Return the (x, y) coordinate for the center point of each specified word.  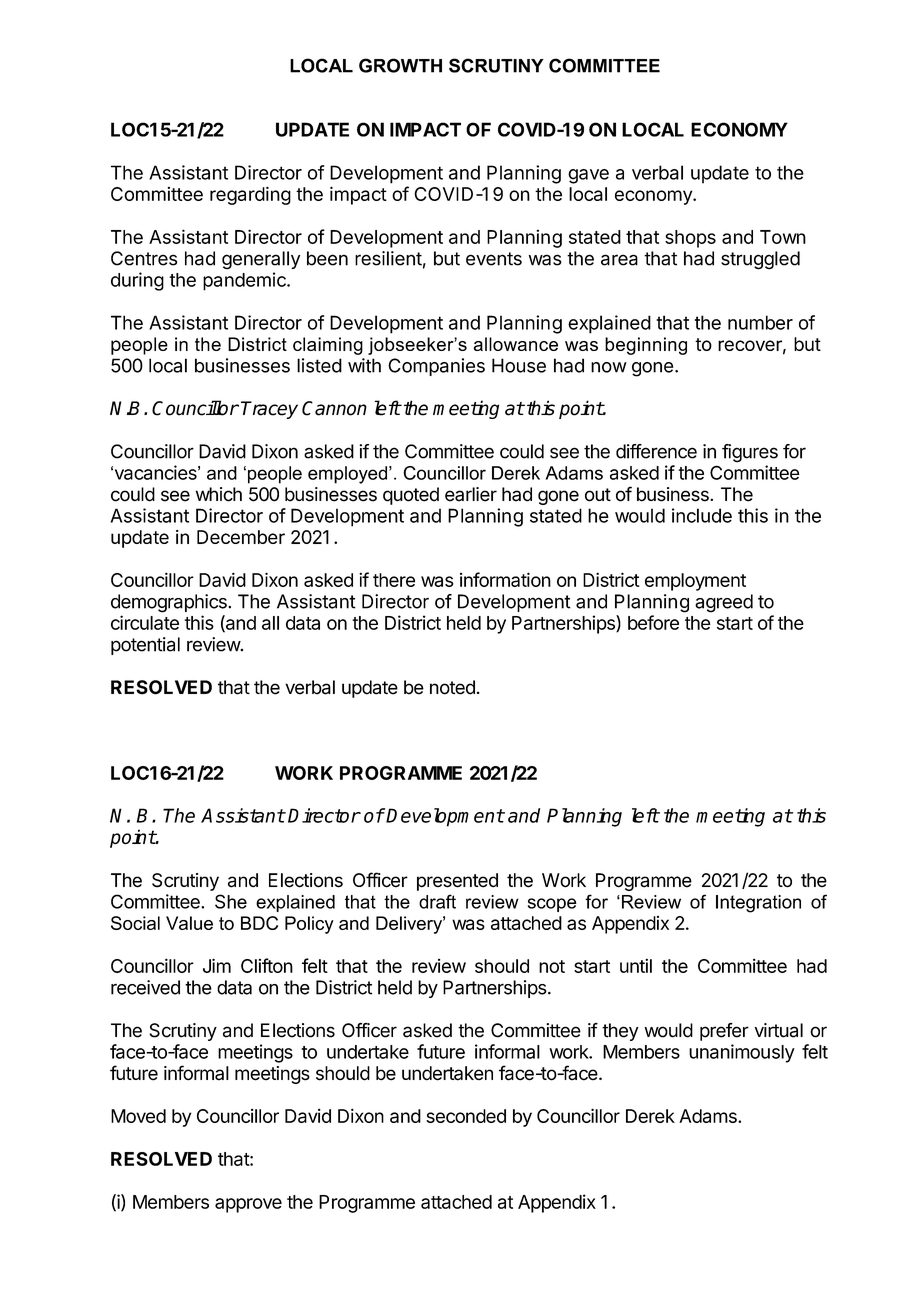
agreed (724, 603)
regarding (250, 196)
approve (248, 1205)
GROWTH (400, 65)
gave (588, 176)
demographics (170, 603)
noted (452, 687)
